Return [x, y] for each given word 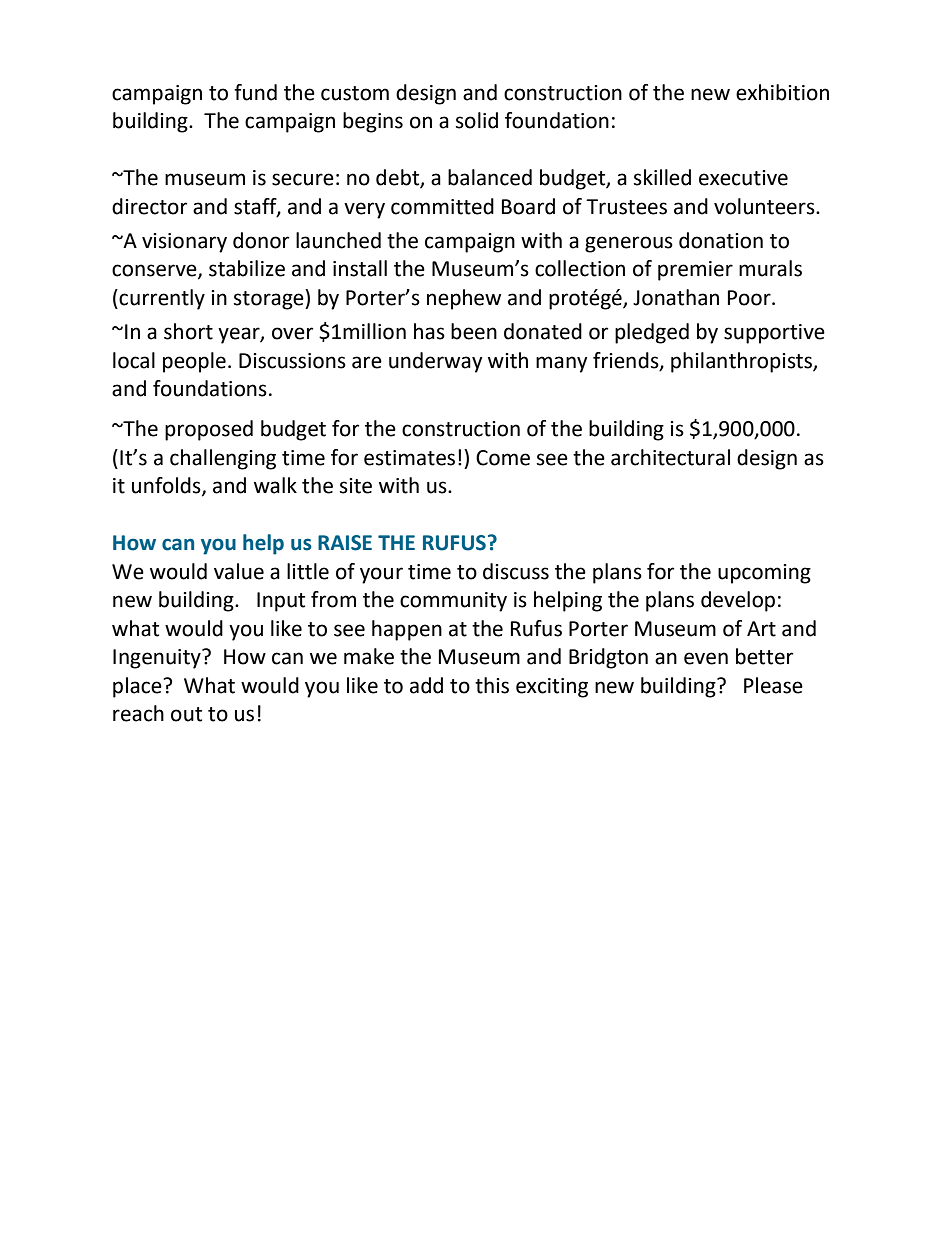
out [186, 714]
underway [436, 362]
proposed [209, 430]
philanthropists [742, 362]
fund [255, 92]
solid [477, 120]
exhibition [782, 92]
